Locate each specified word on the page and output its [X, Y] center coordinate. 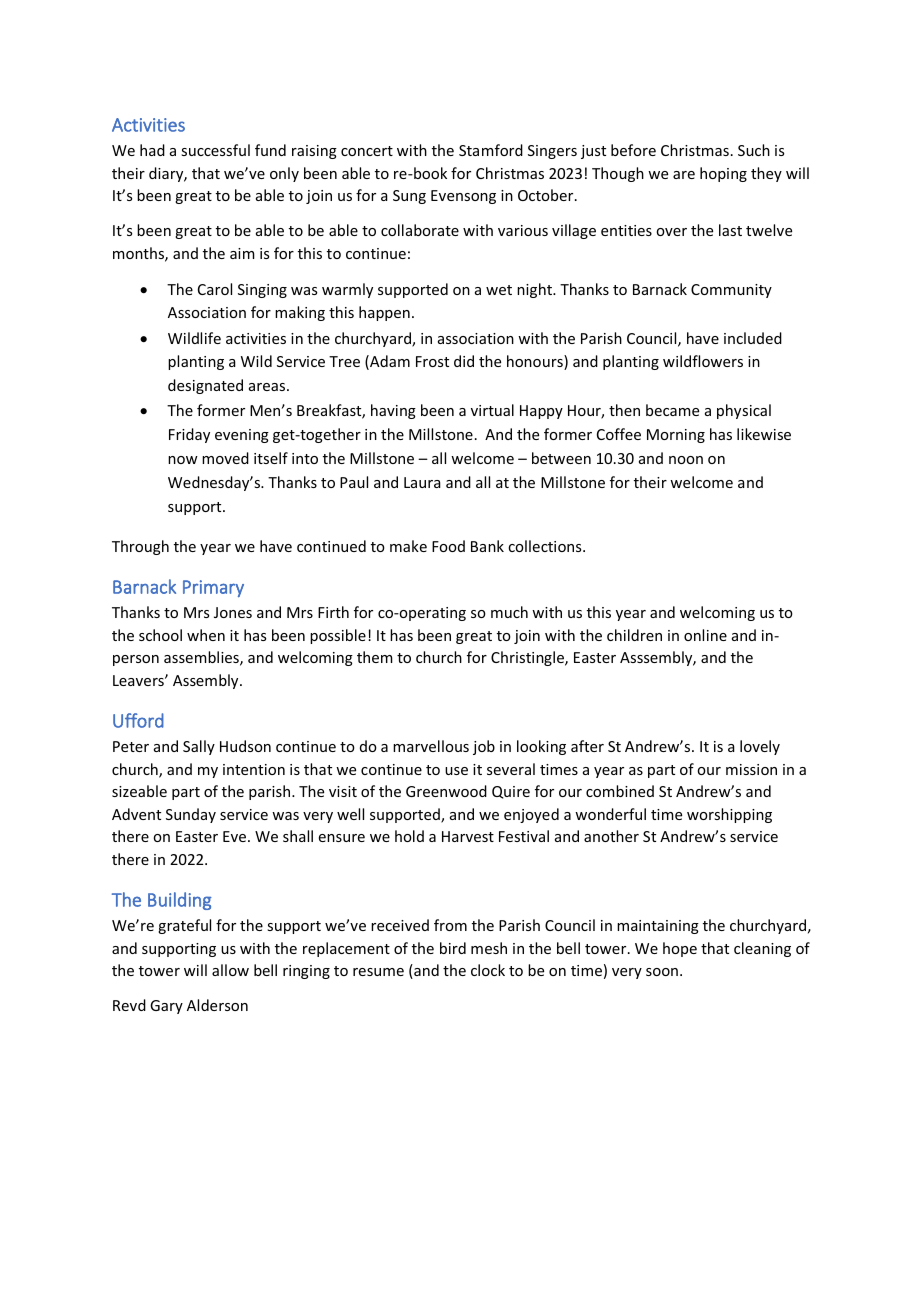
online [705, 635]
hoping [723, 174]
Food [448, 546]
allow [230, 970]
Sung [409, 197]
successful [215, 150]
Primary [213, 588]
